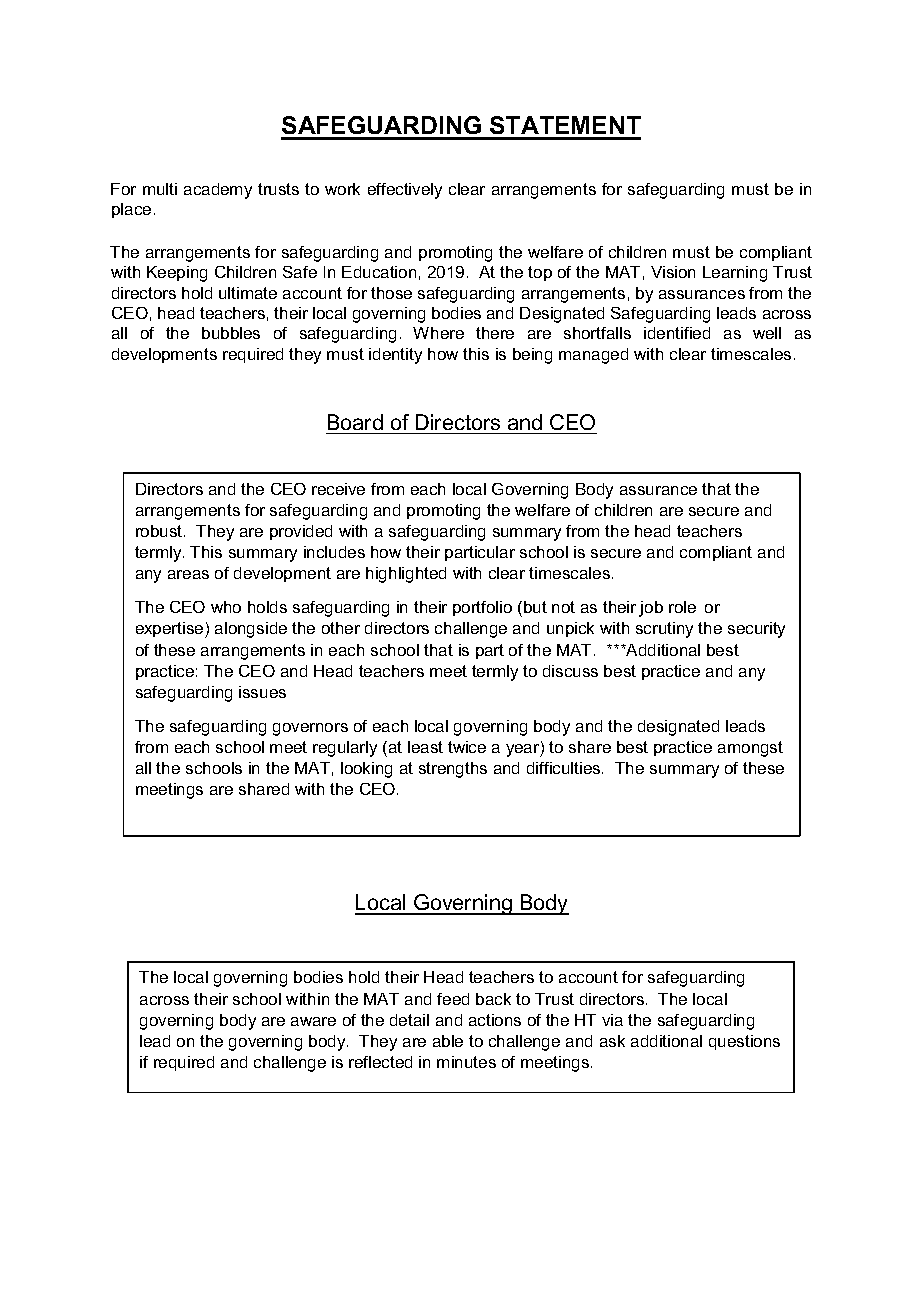 The image size is (924, 1308). I want to click on twice, so click(467, 747).
